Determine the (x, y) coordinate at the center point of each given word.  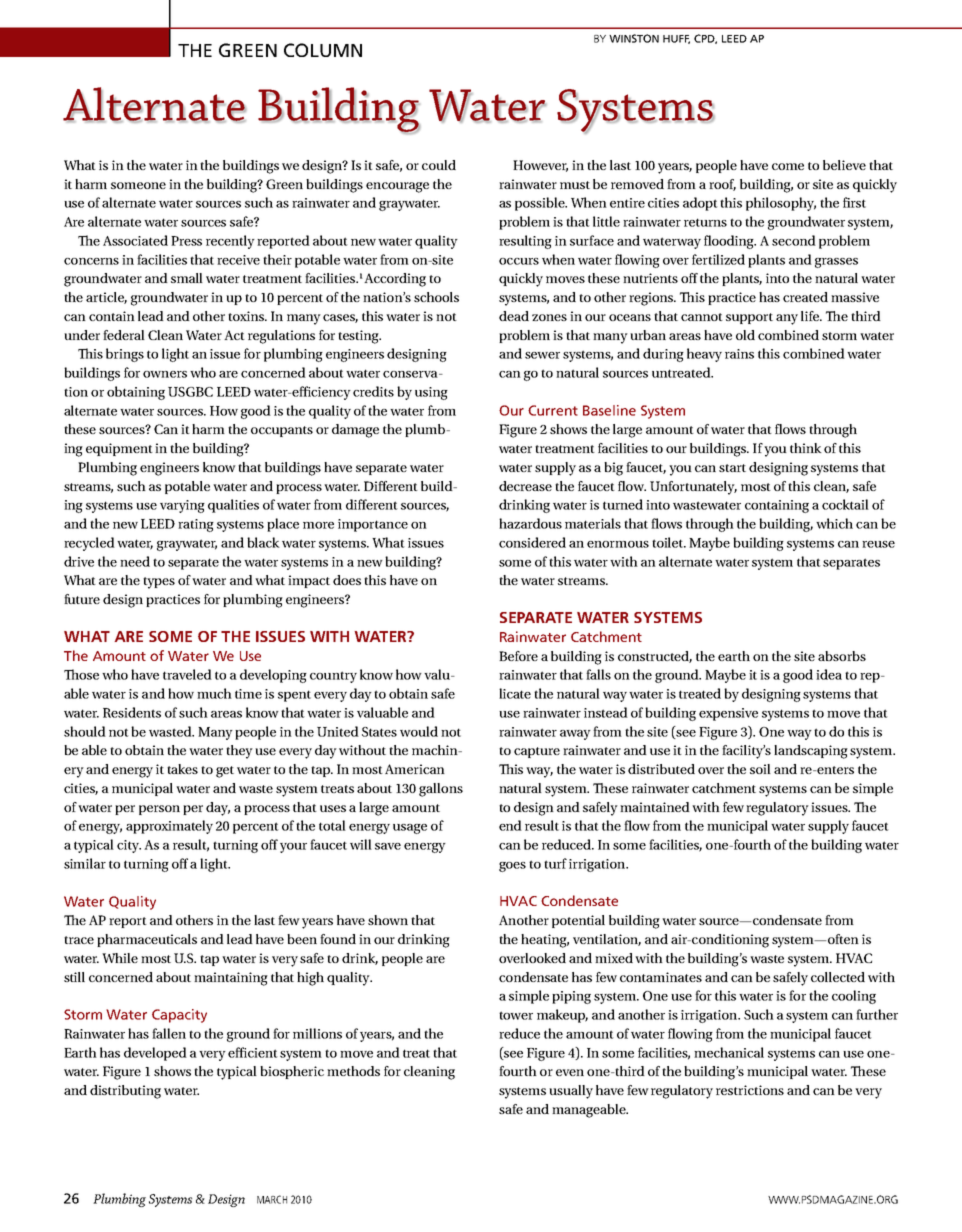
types (159, 583)
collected (838, 977)
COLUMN (323, 50)
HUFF (676, 39)
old (745, 335)
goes (512, 867)
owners (165, 374)
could (439, 165)
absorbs (842, 656)
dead (514, 316)
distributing (125, 1092)
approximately (169, 827)
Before (518, 656)
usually (571, 1092)
